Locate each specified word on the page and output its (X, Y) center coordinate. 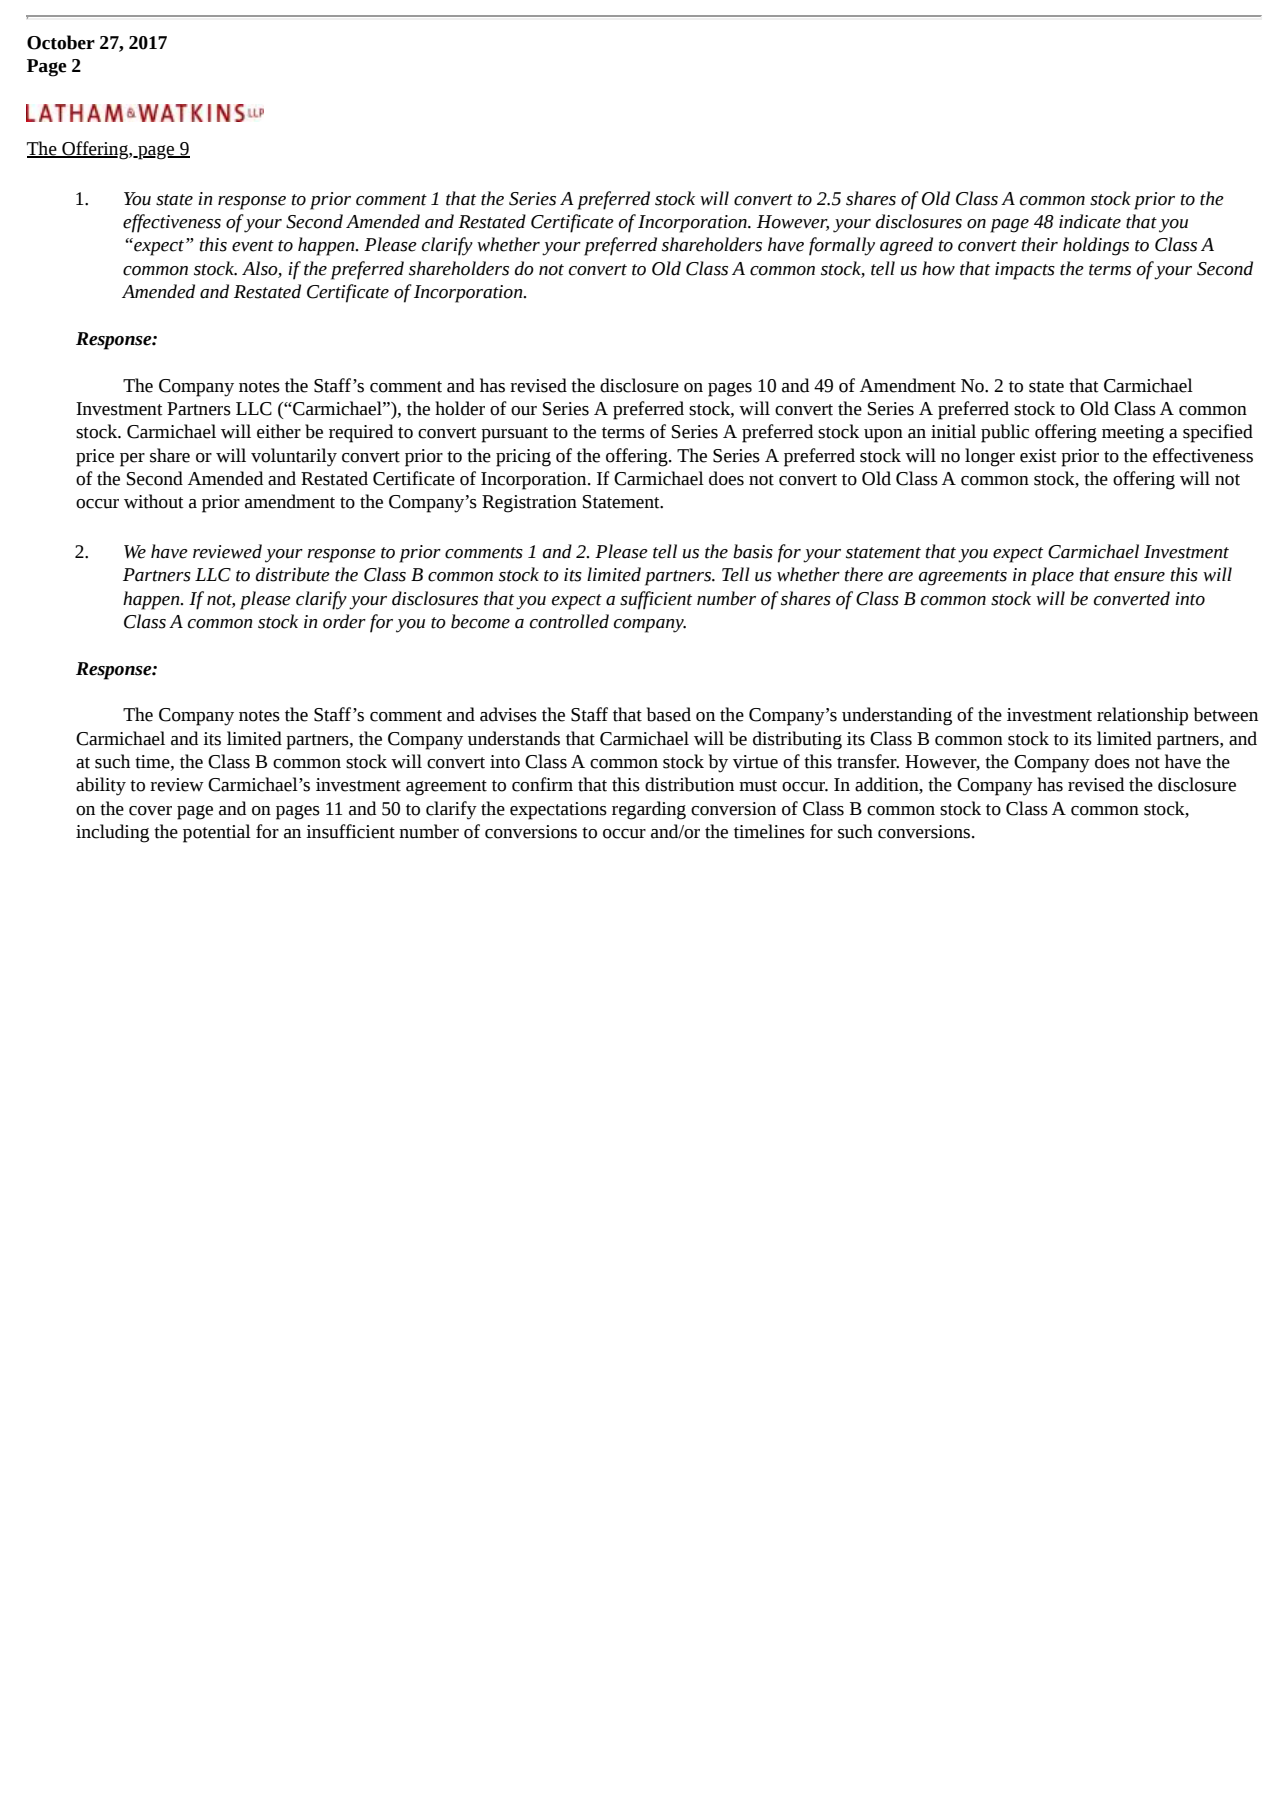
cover (150, 811)
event (253, 246)
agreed (906, 246)
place (1052, 576)
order (344, 621)
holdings (1096, 246)
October (61, 42)
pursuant (514, 435)
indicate (1090, 221)
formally (842, 246)
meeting (1133, 434)
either (279, 431)
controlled (569, 621)
